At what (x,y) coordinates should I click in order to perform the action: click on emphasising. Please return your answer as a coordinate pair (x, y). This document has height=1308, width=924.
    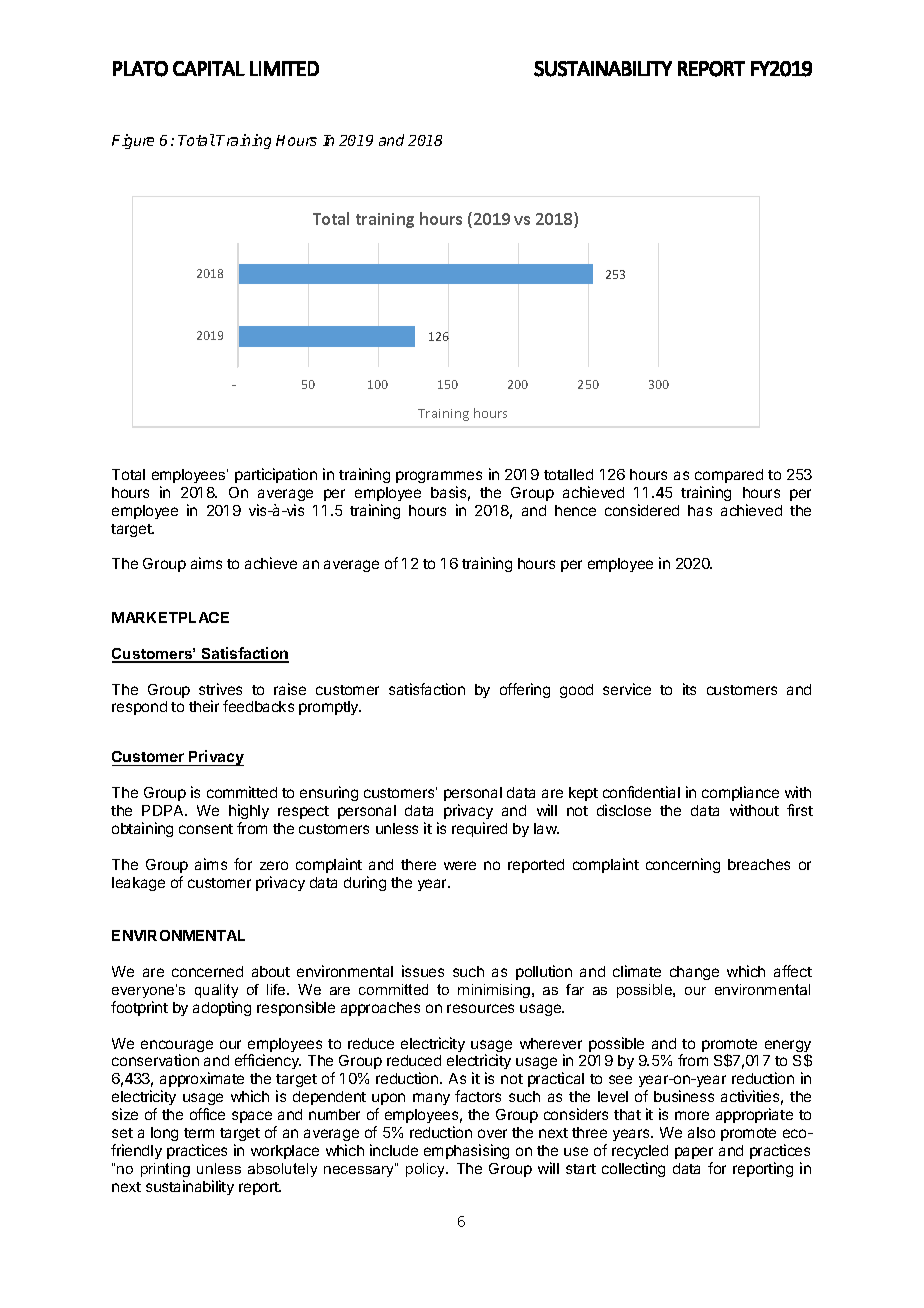
    Looking at the image, I should click on (466, 1151).
